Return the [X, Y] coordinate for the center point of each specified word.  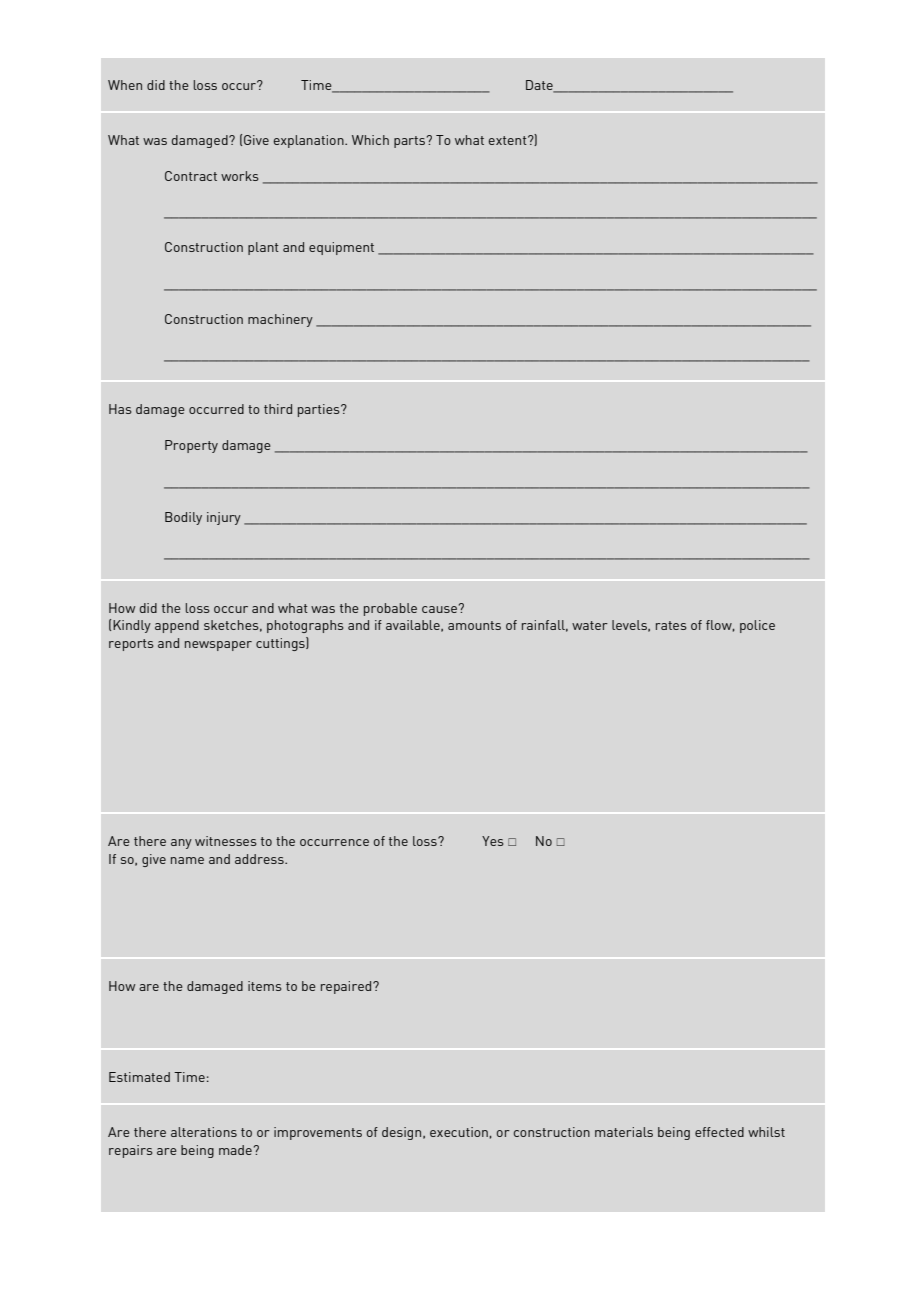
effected [719, 1132]
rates [671, 625]
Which [370, 140]
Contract [191, 176]
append [177, 626]
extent [508, 140]
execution [459, 1132]
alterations [204, 1132]
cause [439, 609]
